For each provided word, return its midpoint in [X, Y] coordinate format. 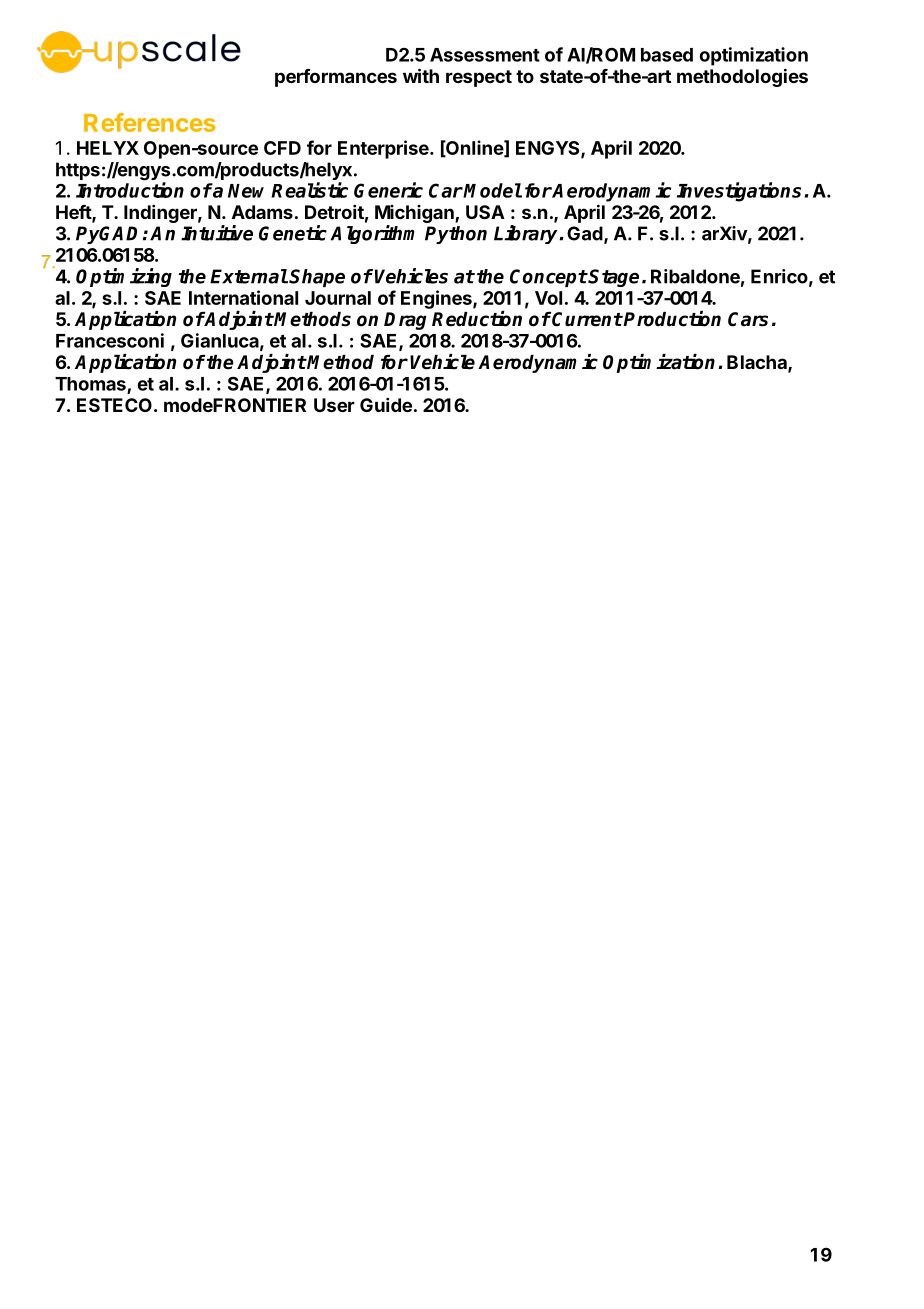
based [667, 55]
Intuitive [217, 233]
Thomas [91, 385]
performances [336, 78]
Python [456, 235]
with [421, 75]
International [243, 297]
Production [671, 319]
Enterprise [384, 149]
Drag [405, 321]
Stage [613, 278]
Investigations [739, 192]
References [149, 122]
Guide [386, 405]
